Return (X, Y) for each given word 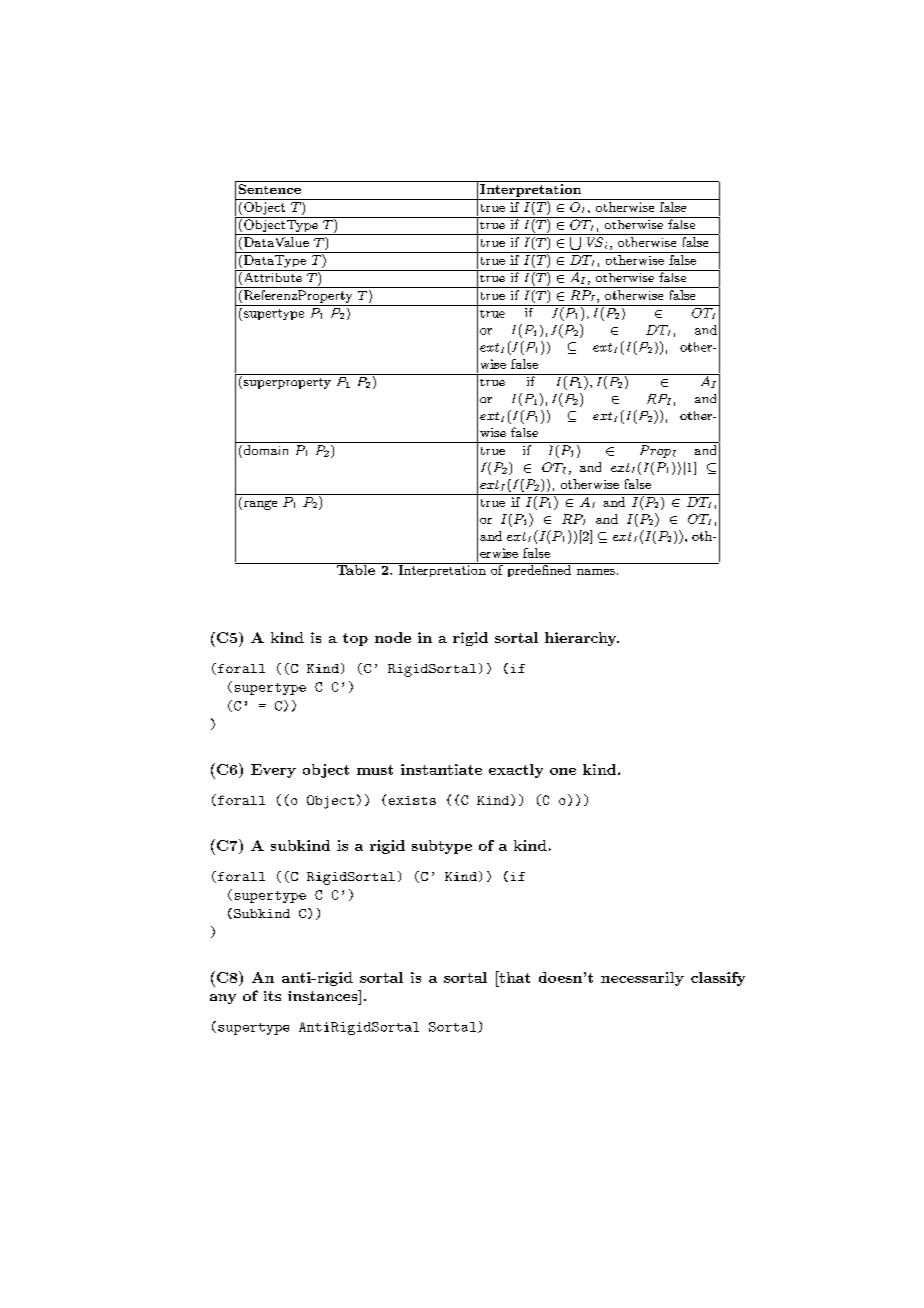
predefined (539, 570)
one (563, 771)
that (513, 977)
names (596, 572)
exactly (516, 771)
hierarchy (581, 639)
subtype (442, 847)
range (259, 505)
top (355, 639)
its (272, 996)
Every (273, 771)
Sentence (270, 189)
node (393, 637)
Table (355, 569)
